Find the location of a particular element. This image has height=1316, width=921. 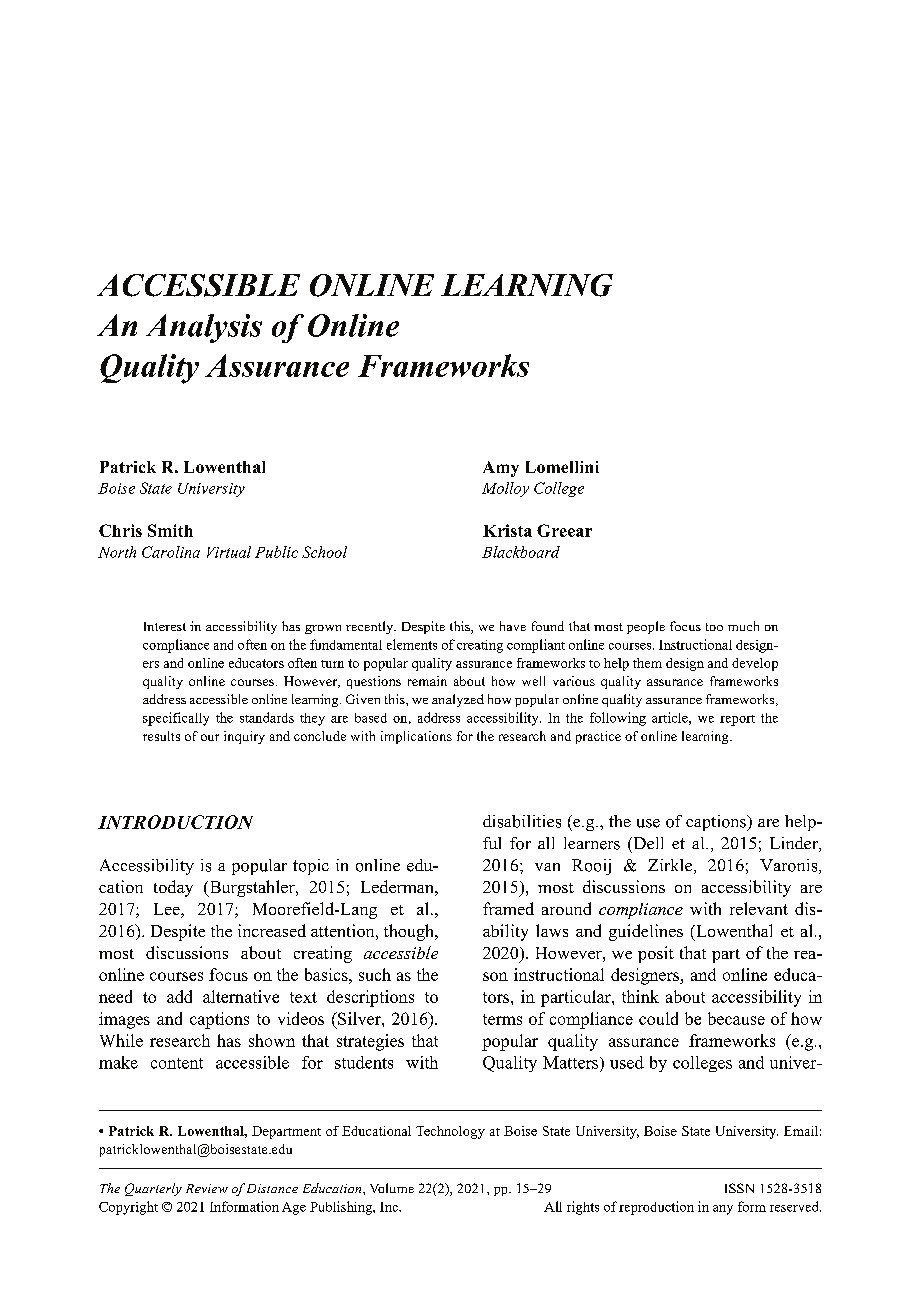

too is located at coordinates (714, 627).
